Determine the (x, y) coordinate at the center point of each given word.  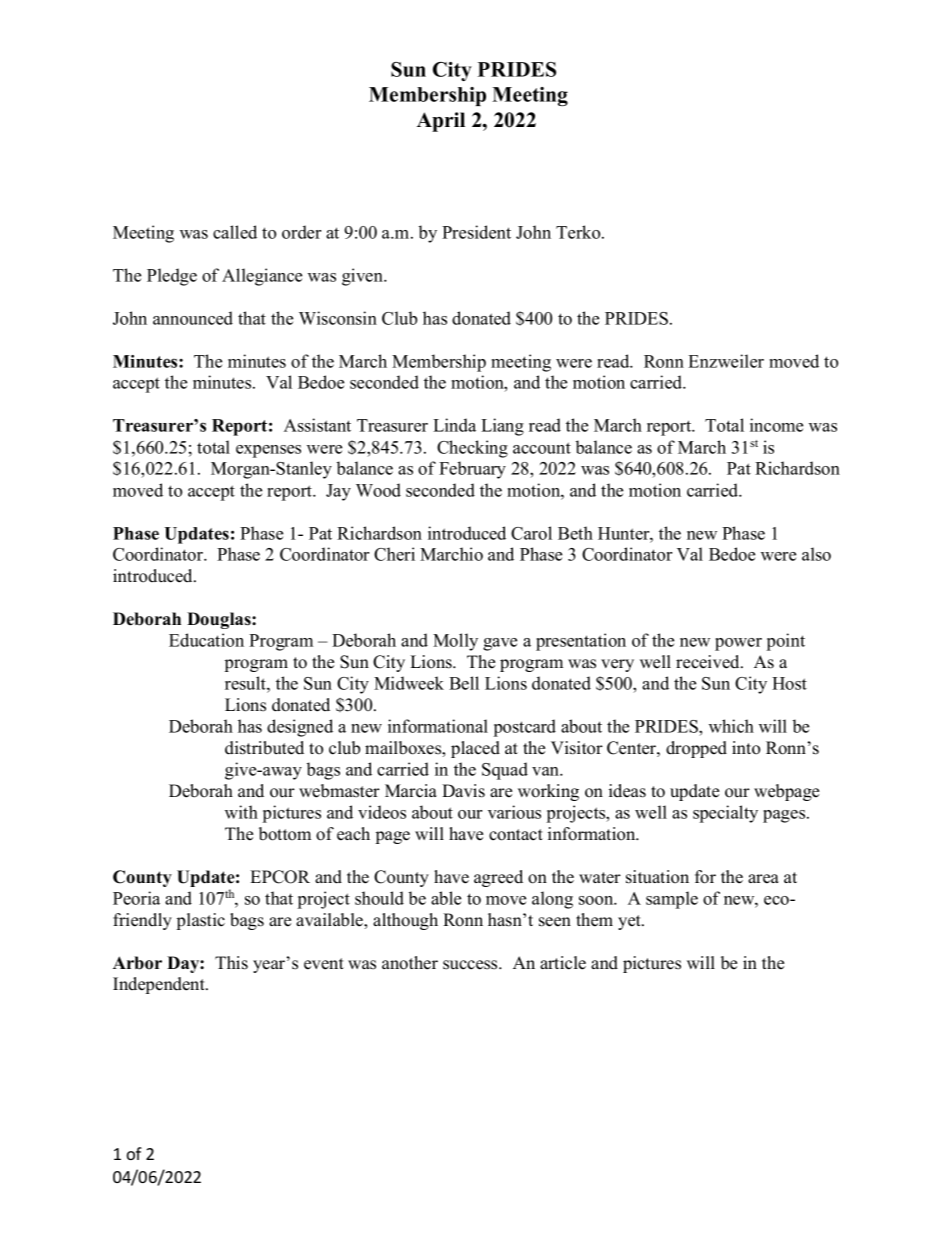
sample (672, 900)
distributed (264, 748)
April (441, 122)
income (776, 425)
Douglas (220, 620)
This (231, 963)
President (476, 232)
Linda (454, 425)
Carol (531, 533)
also (816, 554)
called (235, 232)
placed (475, 749)
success (471, 965)
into (746, 748)
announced (193, 318)
